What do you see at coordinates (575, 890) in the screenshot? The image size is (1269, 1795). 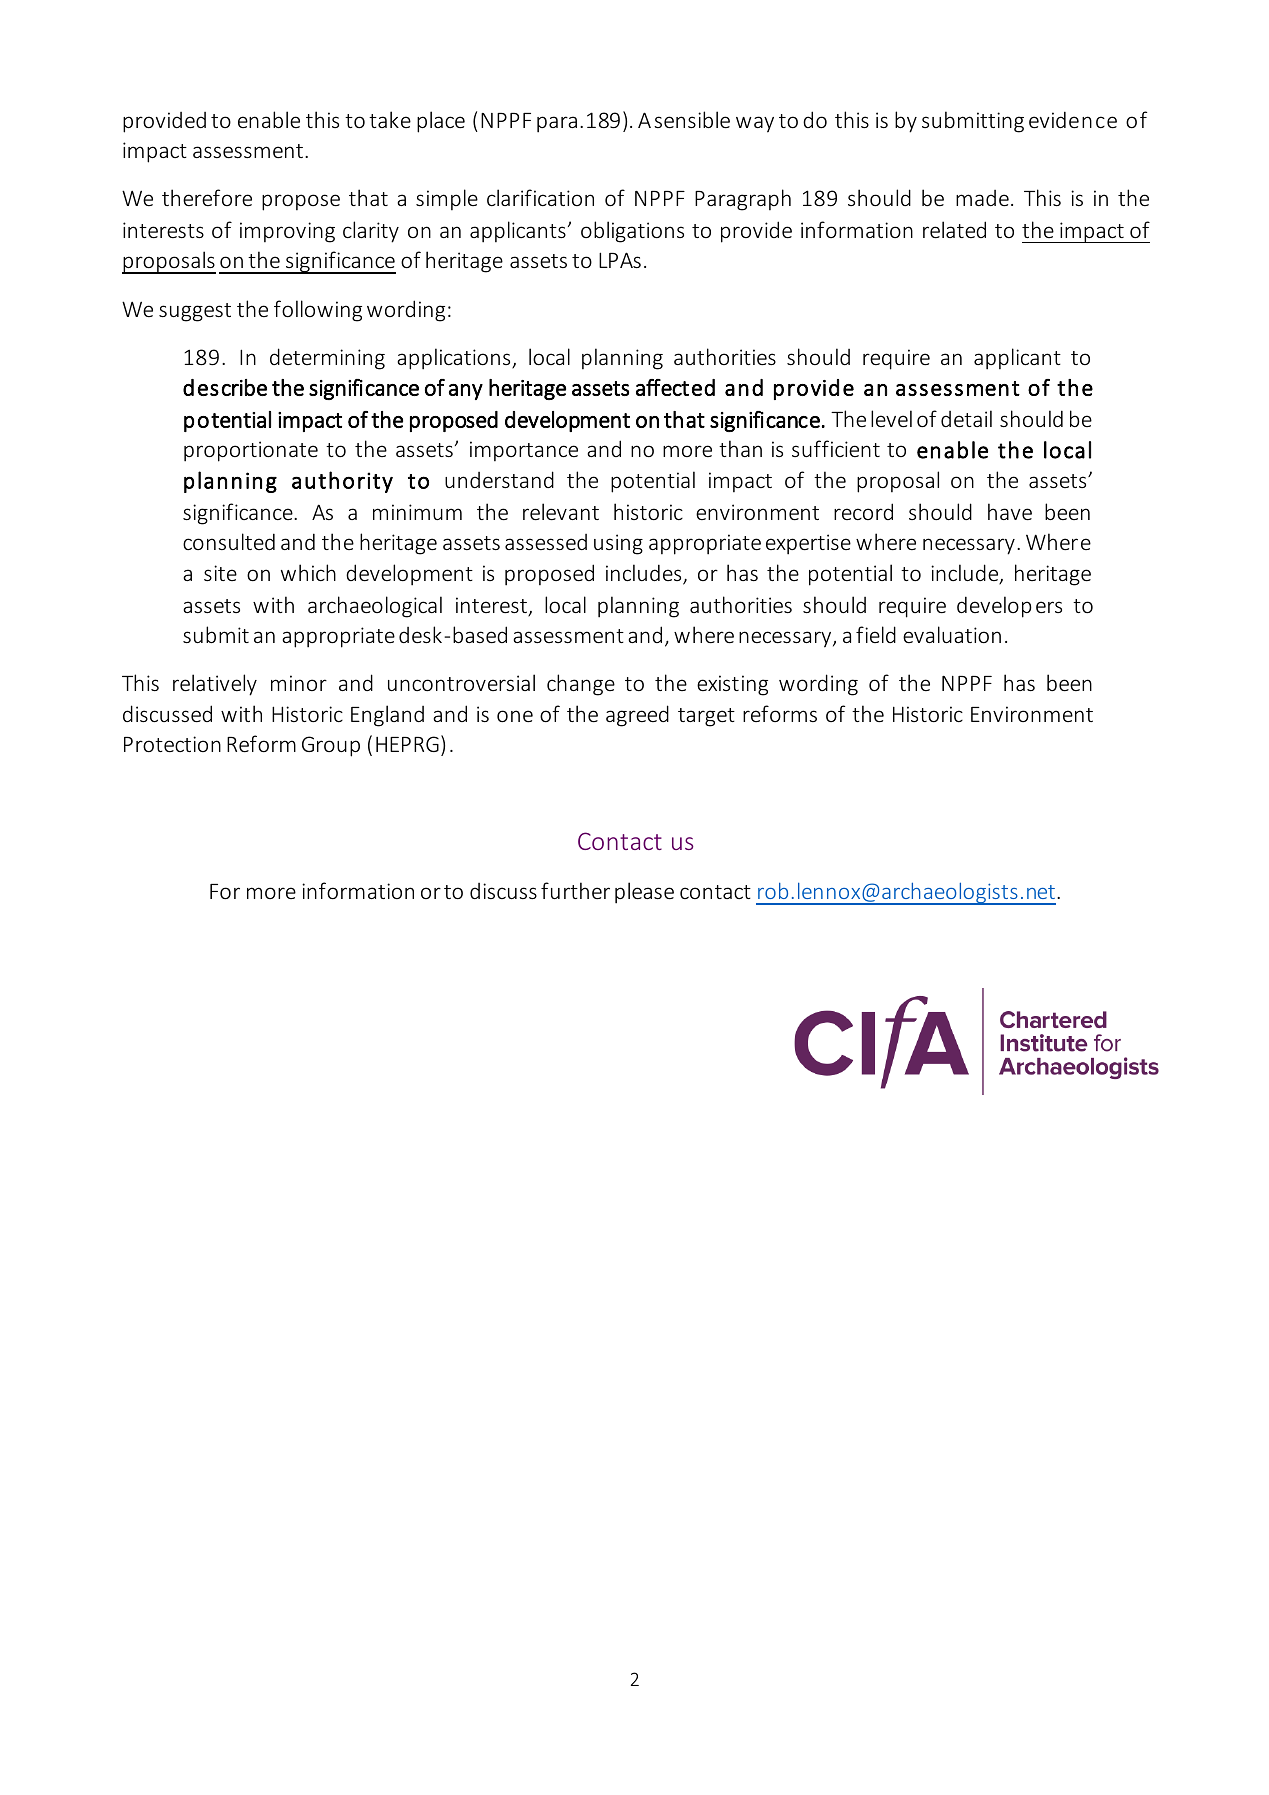 I see `further` at bounding box center [575, 890].
